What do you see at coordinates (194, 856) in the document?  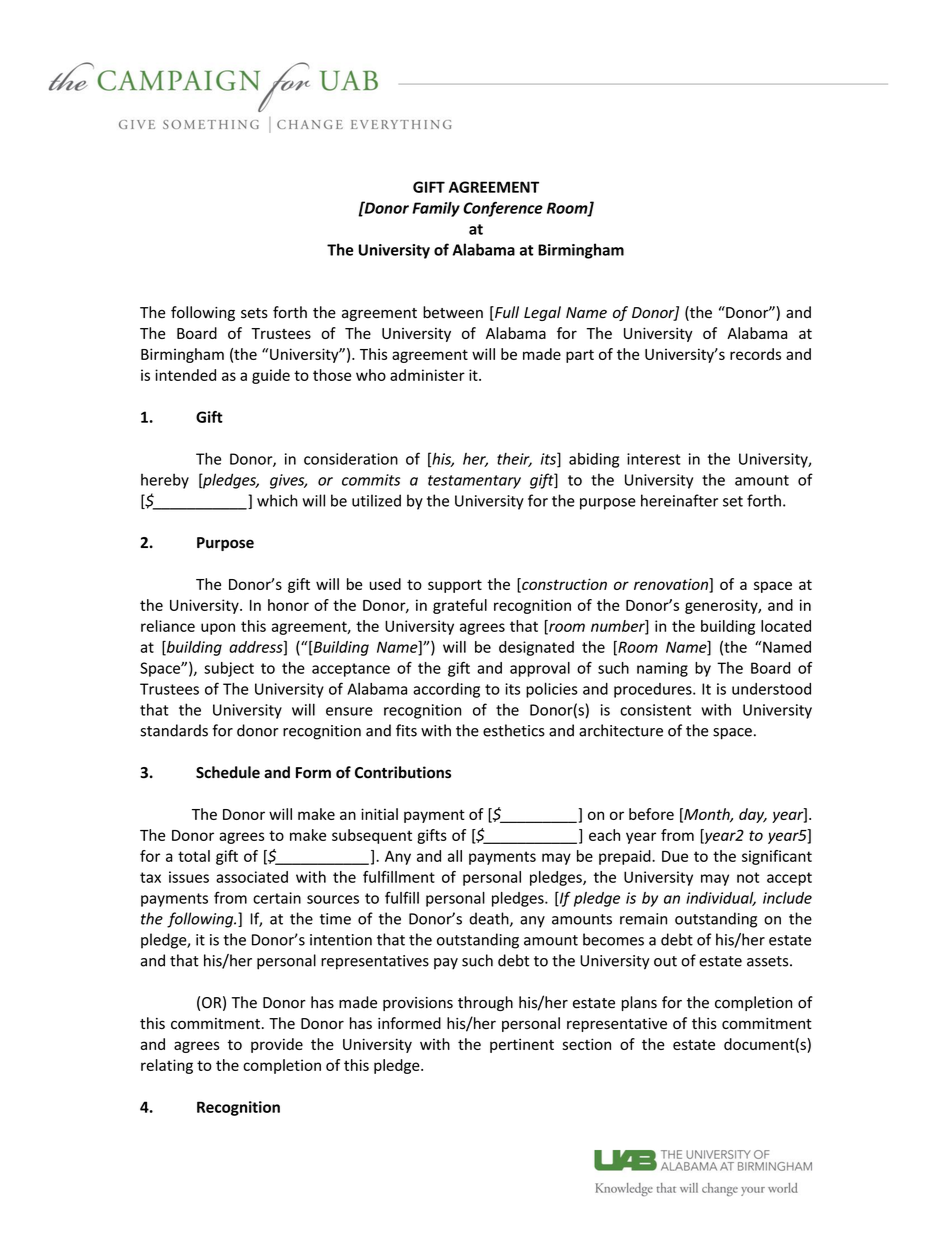 I see `total` at bounding box center [194, 856].
